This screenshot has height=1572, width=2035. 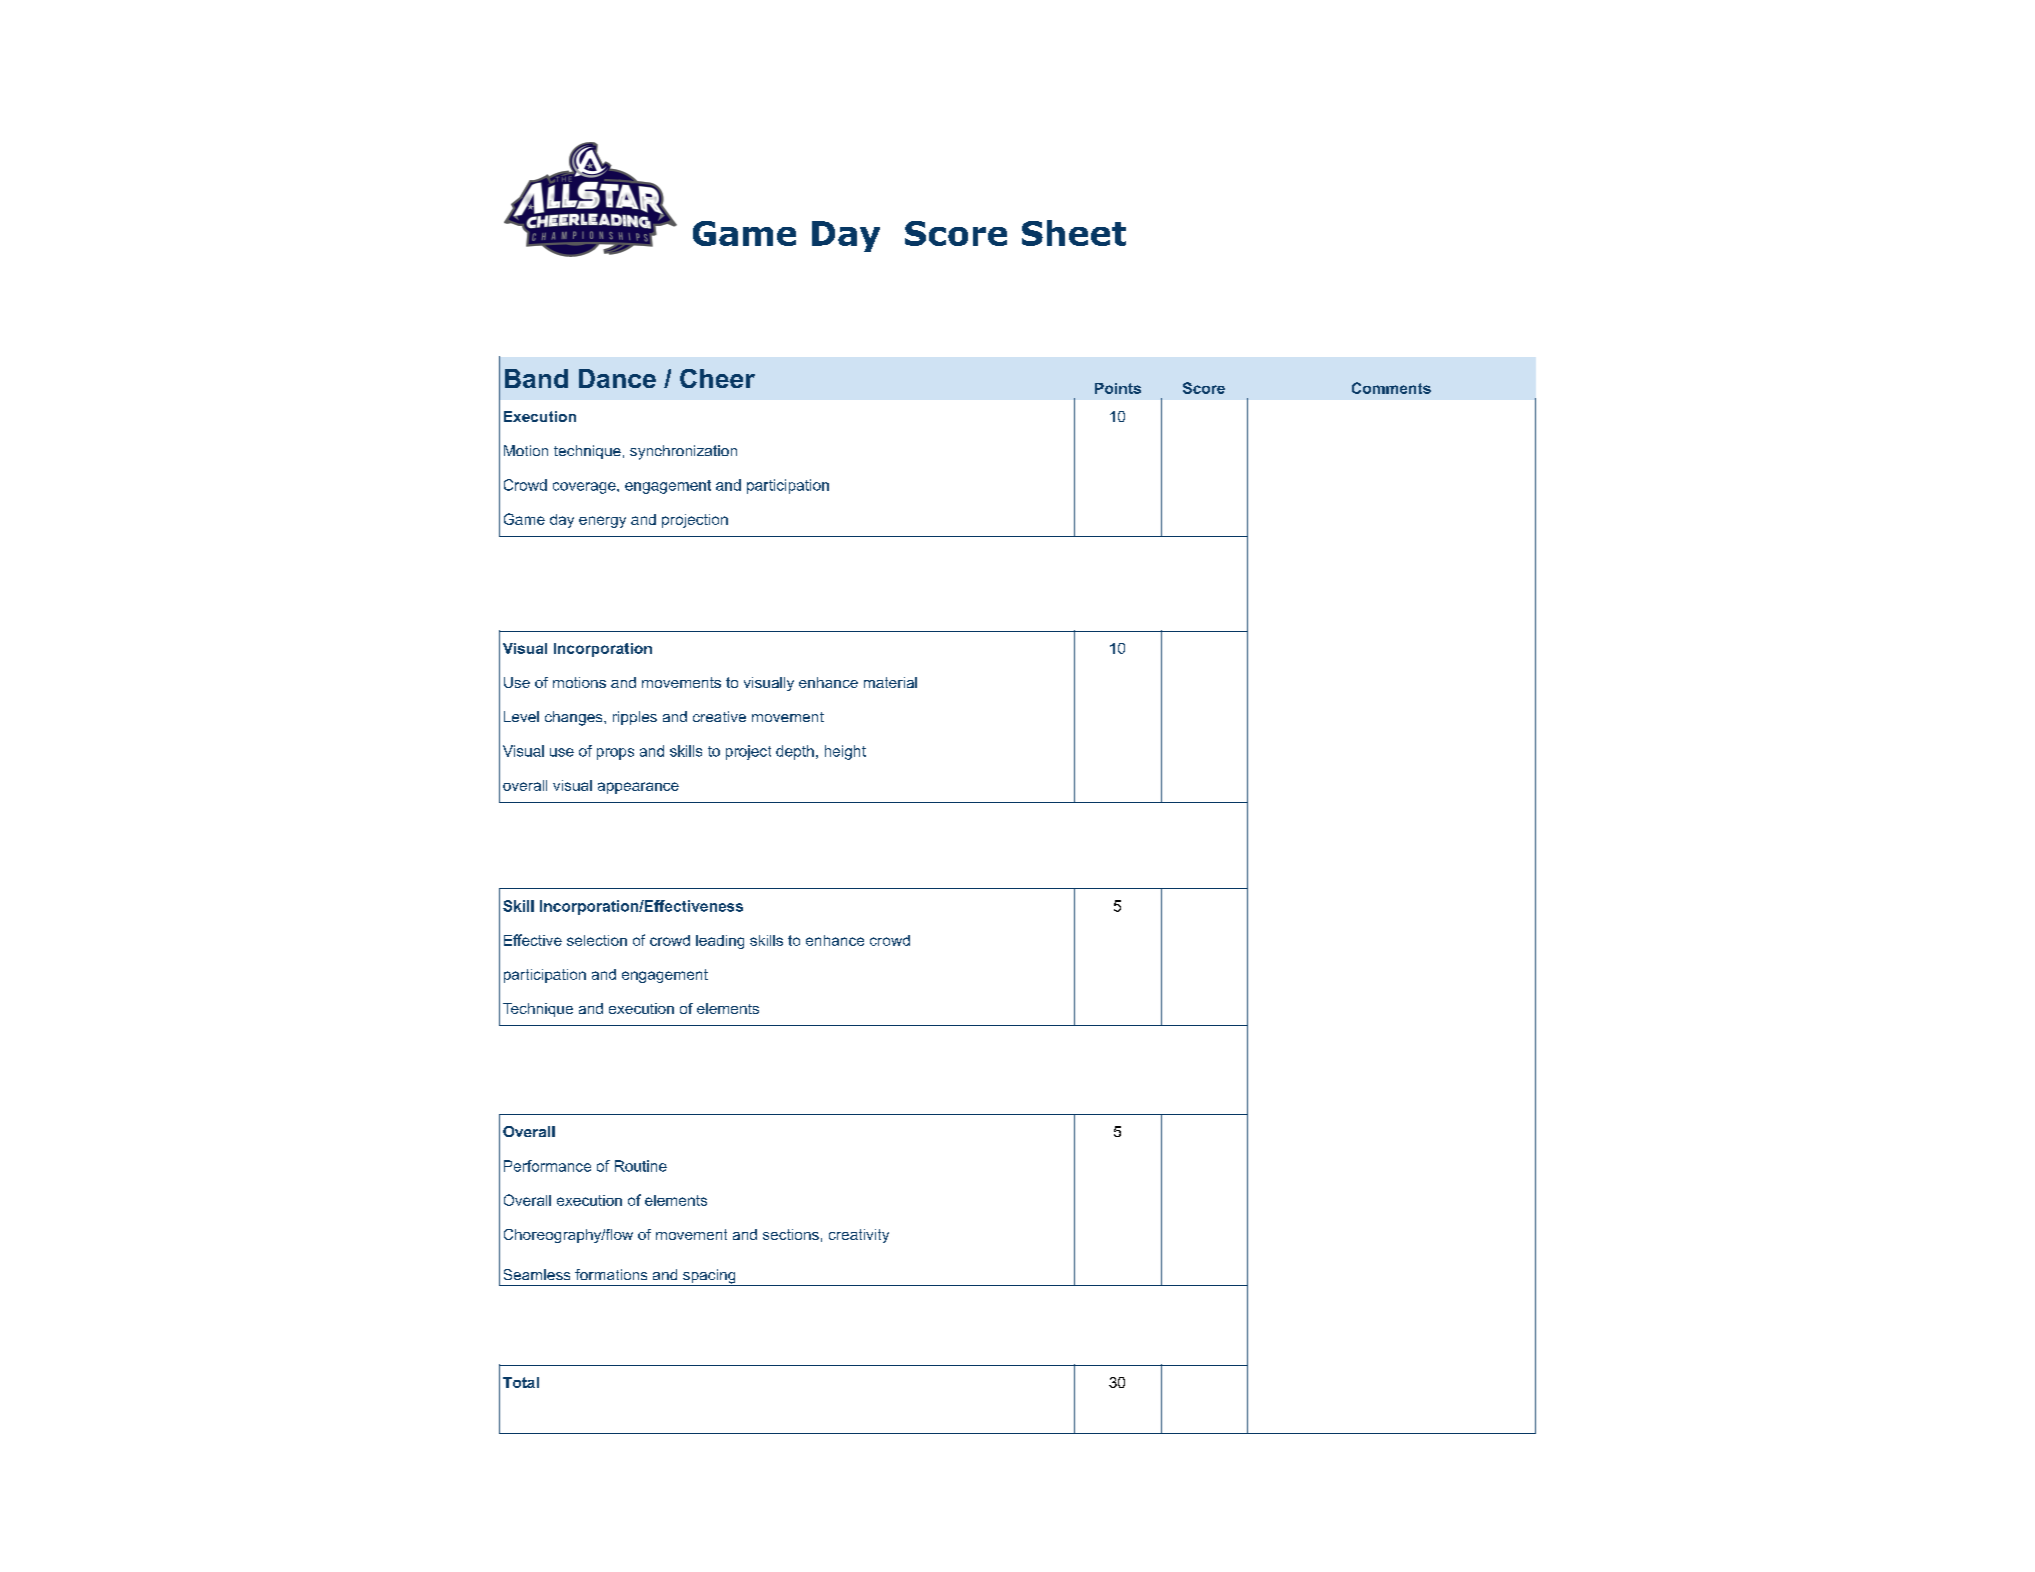 I want to click on Sheet, so click(x=1074, y=233).
